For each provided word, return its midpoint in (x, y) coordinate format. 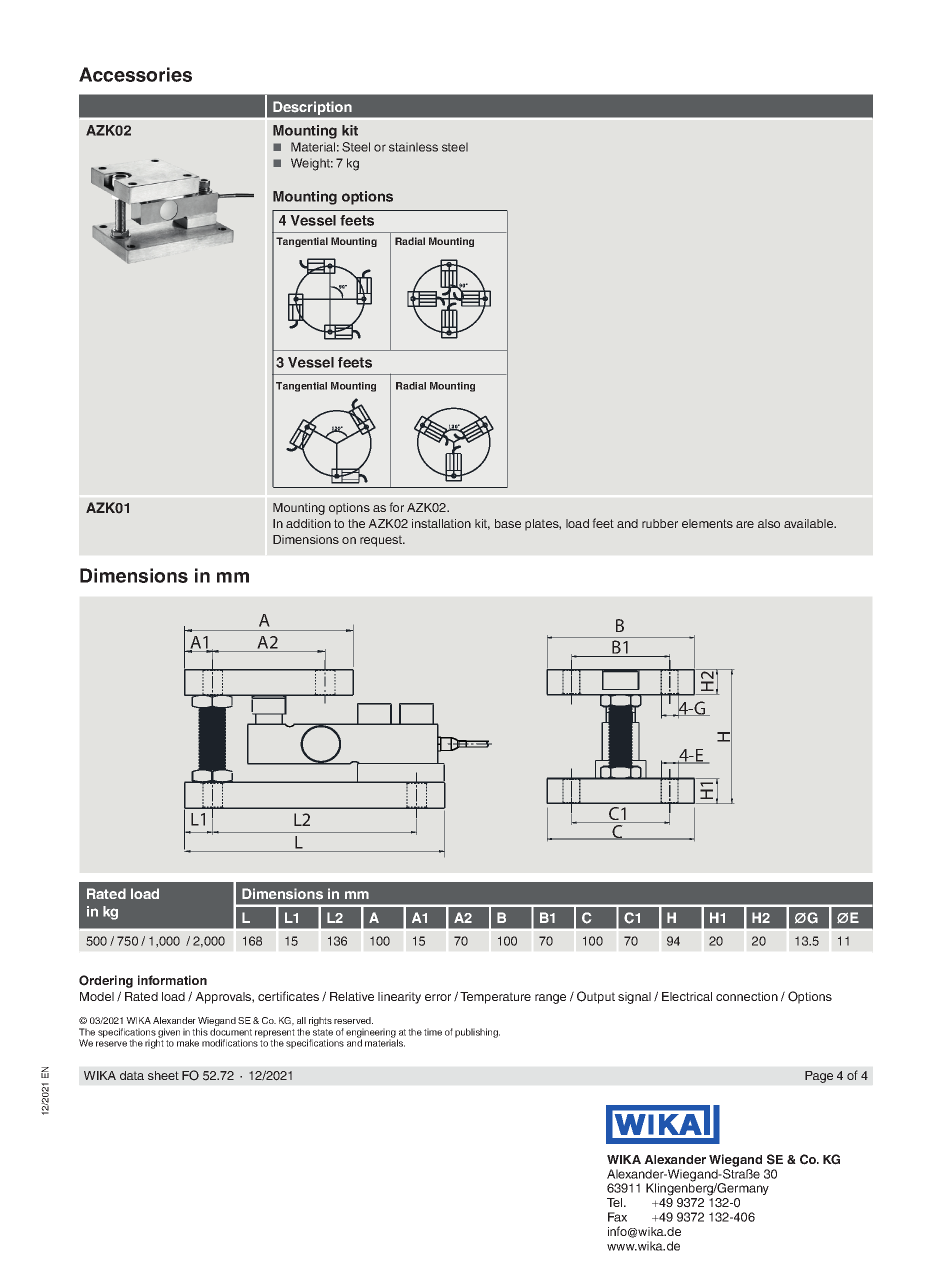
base (508, 523)
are (745, 524)
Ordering (106, 981)
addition (308, 523)
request (382, 541)
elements (707, 523)
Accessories (135, 74)
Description (312, 108)
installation (441, 523)
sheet (163, 1075)
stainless (413, 147)
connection (747, 996)
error (438, 997)
